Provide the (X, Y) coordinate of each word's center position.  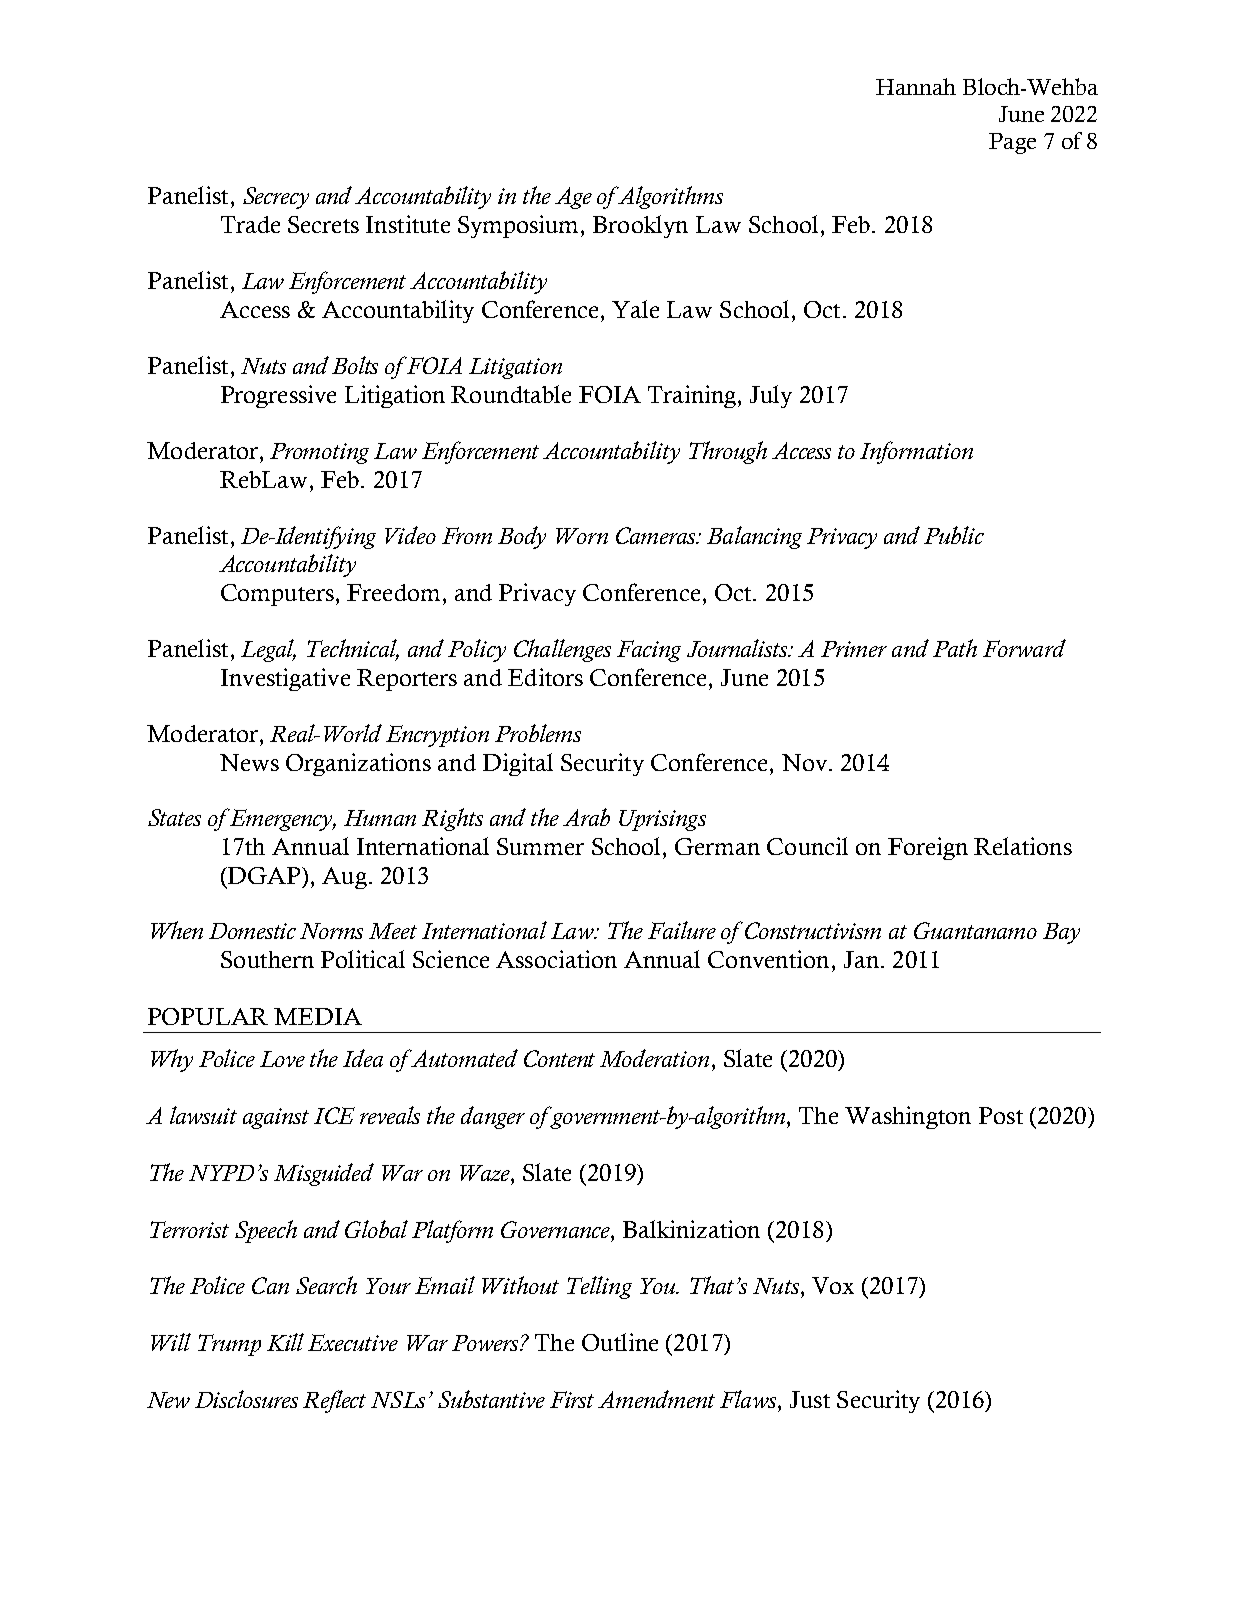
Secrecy (276, 198)
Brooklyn (640, 226)
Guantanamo (975, 930)
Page (1012, 143)
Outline (620, 1342)
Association (556, 959)
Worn (582, 536)
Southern (267, 959)
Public (954, 535)
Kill (285, 1342)
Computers (277, 595)
